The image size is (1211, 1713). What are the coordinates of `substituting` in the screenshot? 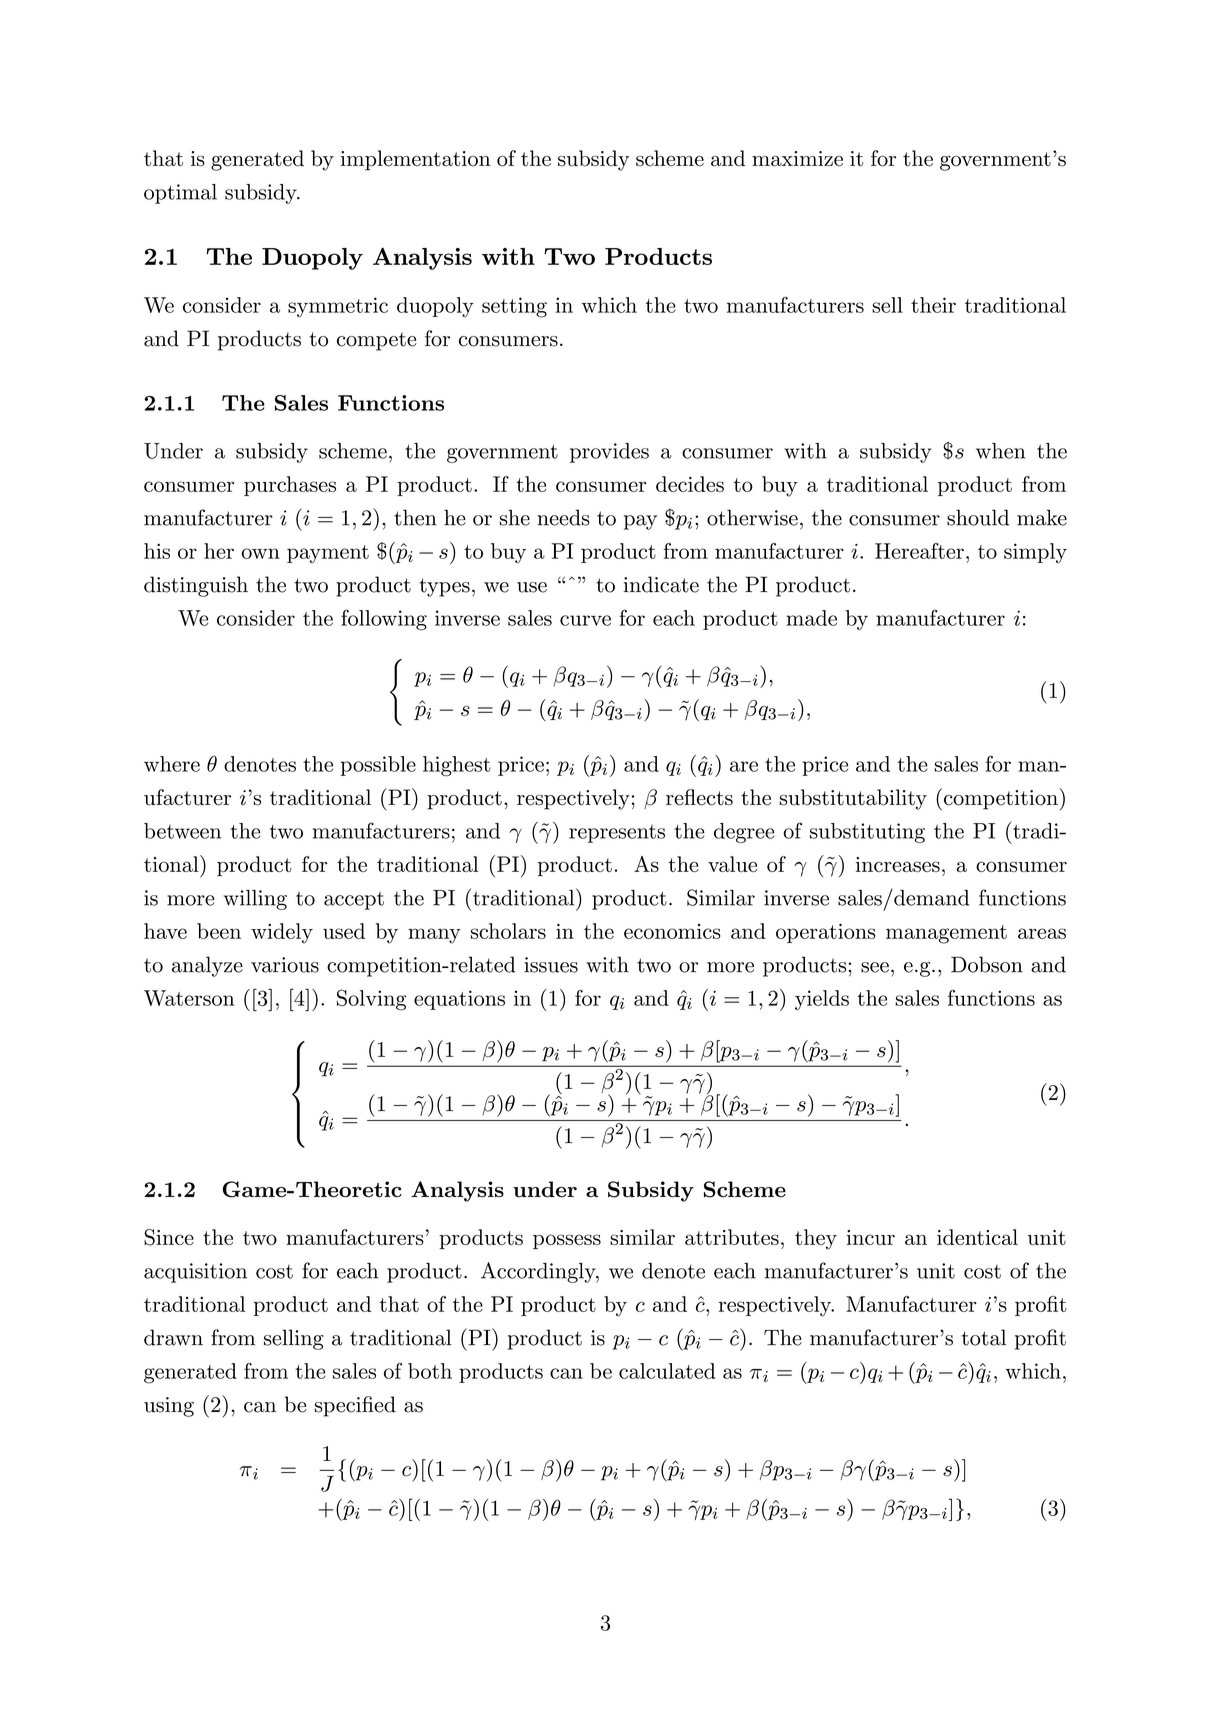 It's located at (867, 833).
